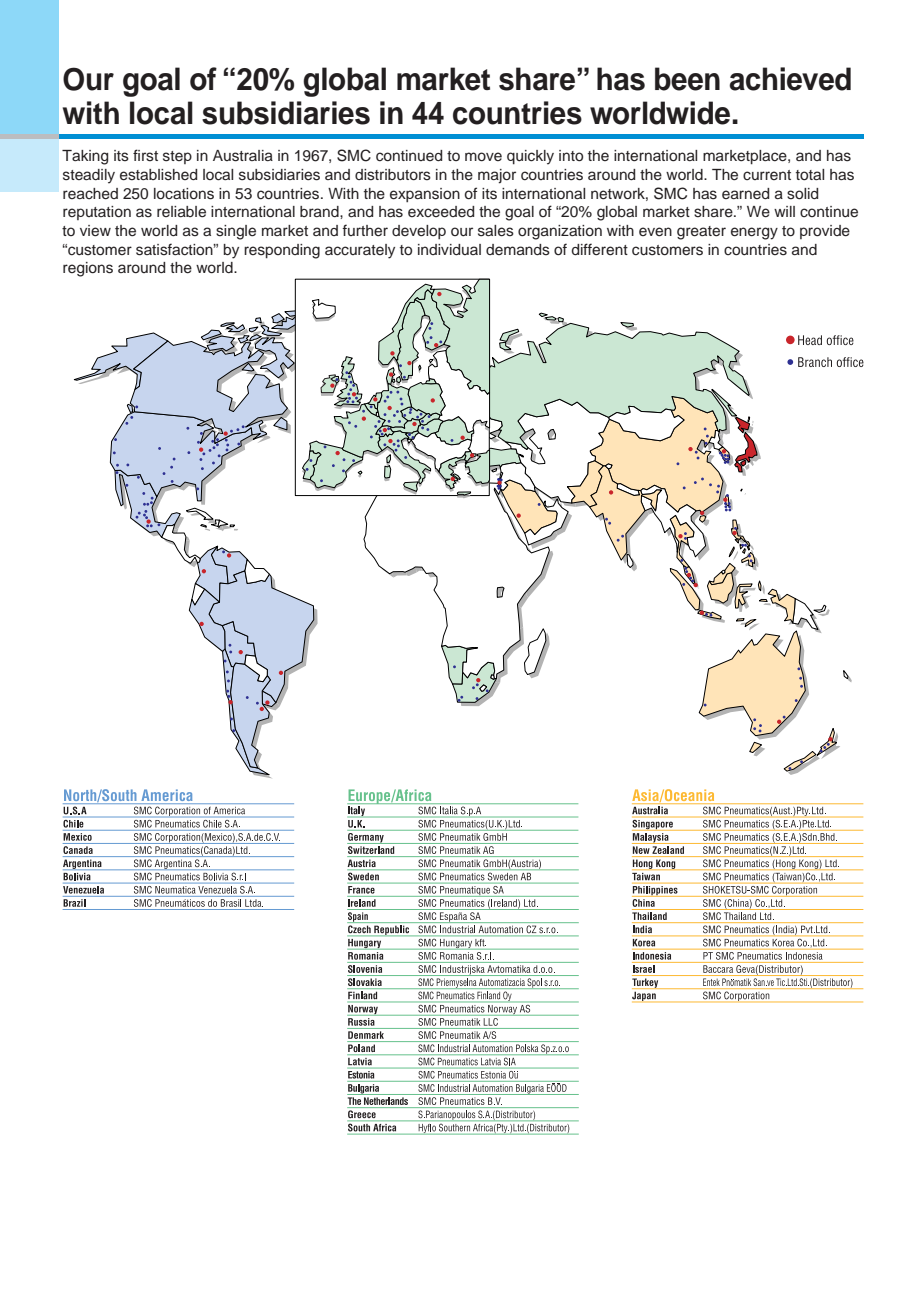 The width and height of the screenshot is (924, 1308). I want to click on been, so click(687, 79).
